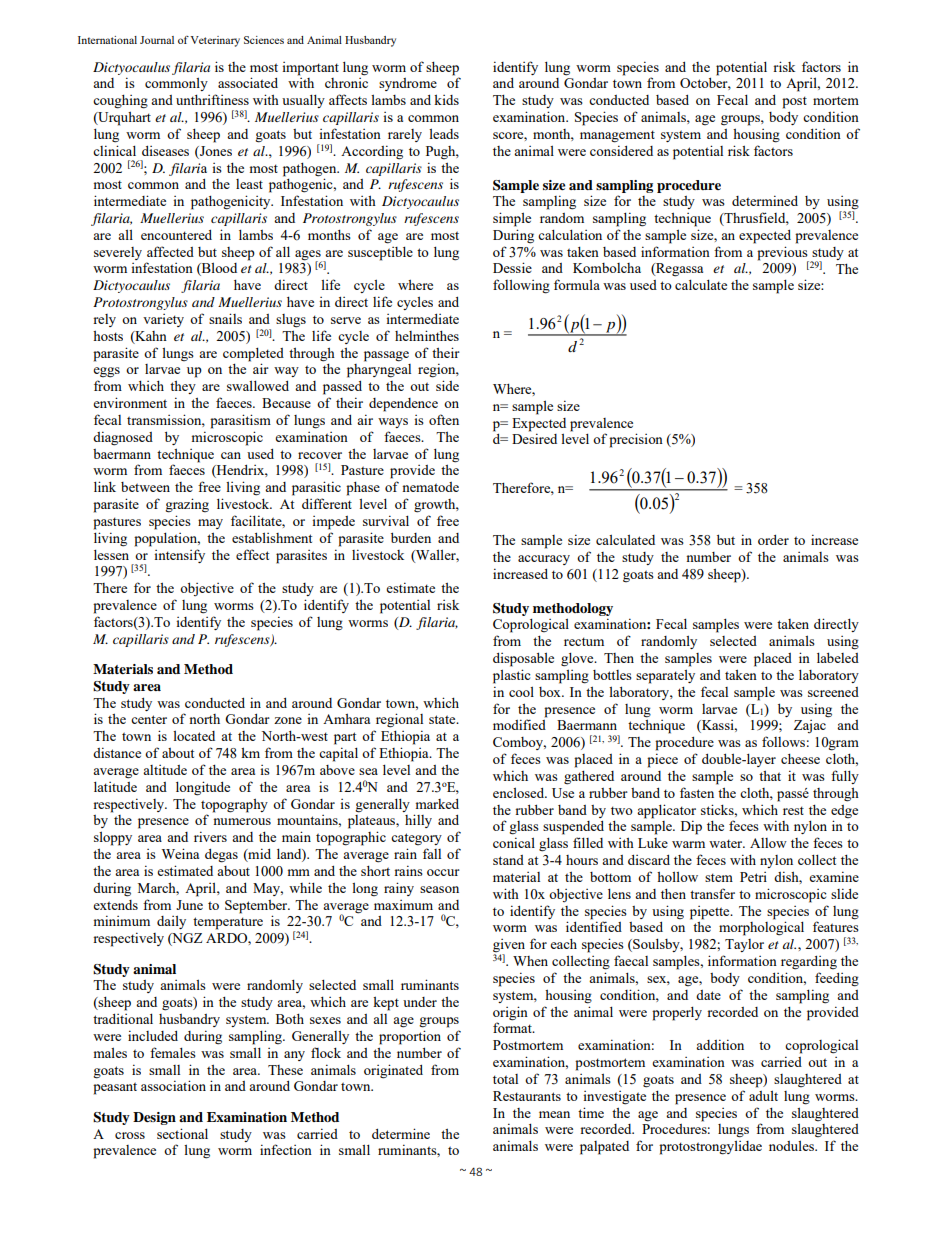  I want to click on management, so click(617, 136).
